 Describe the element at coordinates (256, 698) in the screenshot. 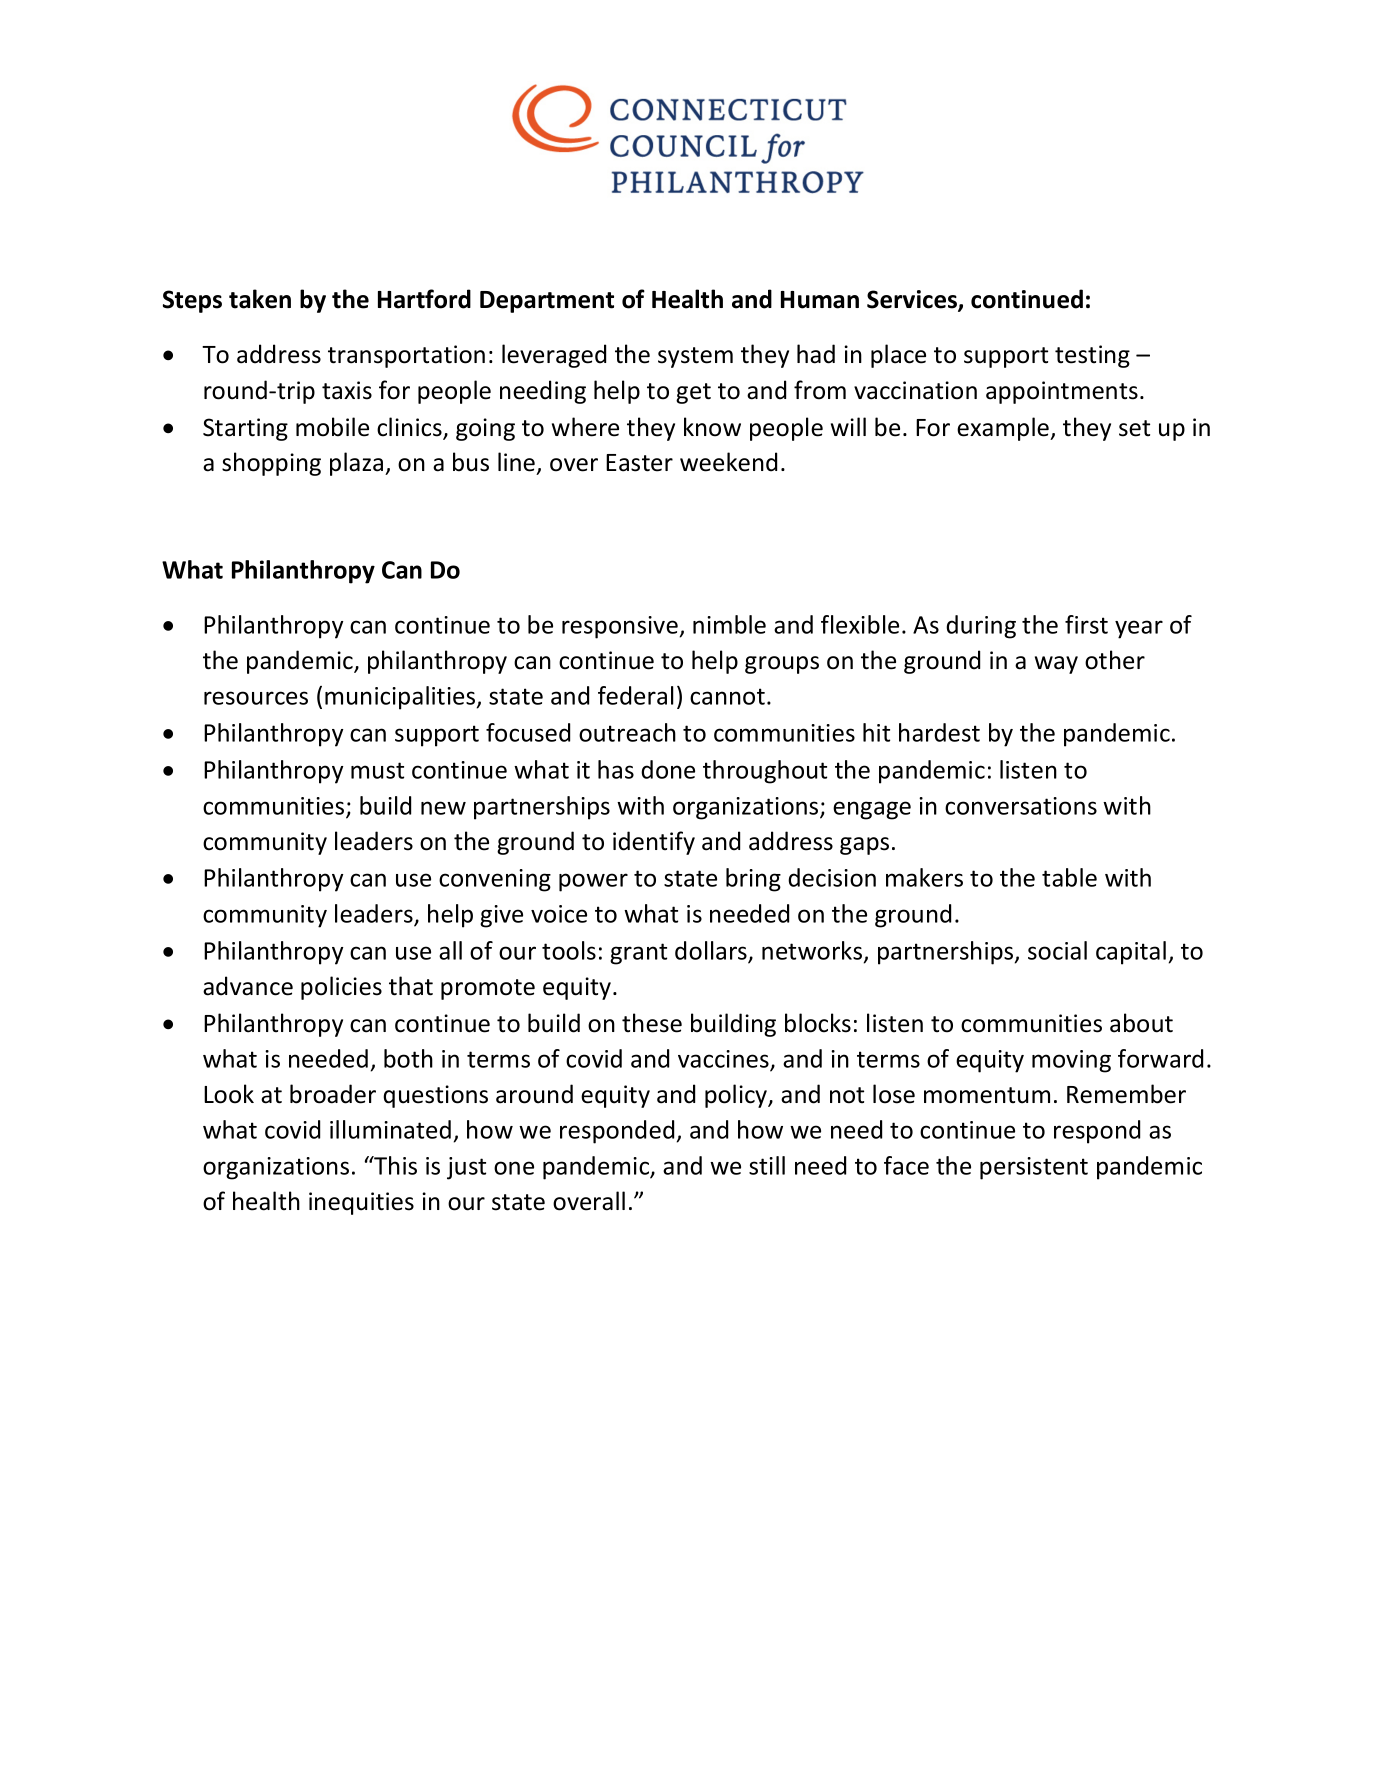

I see `resources` at that location.
